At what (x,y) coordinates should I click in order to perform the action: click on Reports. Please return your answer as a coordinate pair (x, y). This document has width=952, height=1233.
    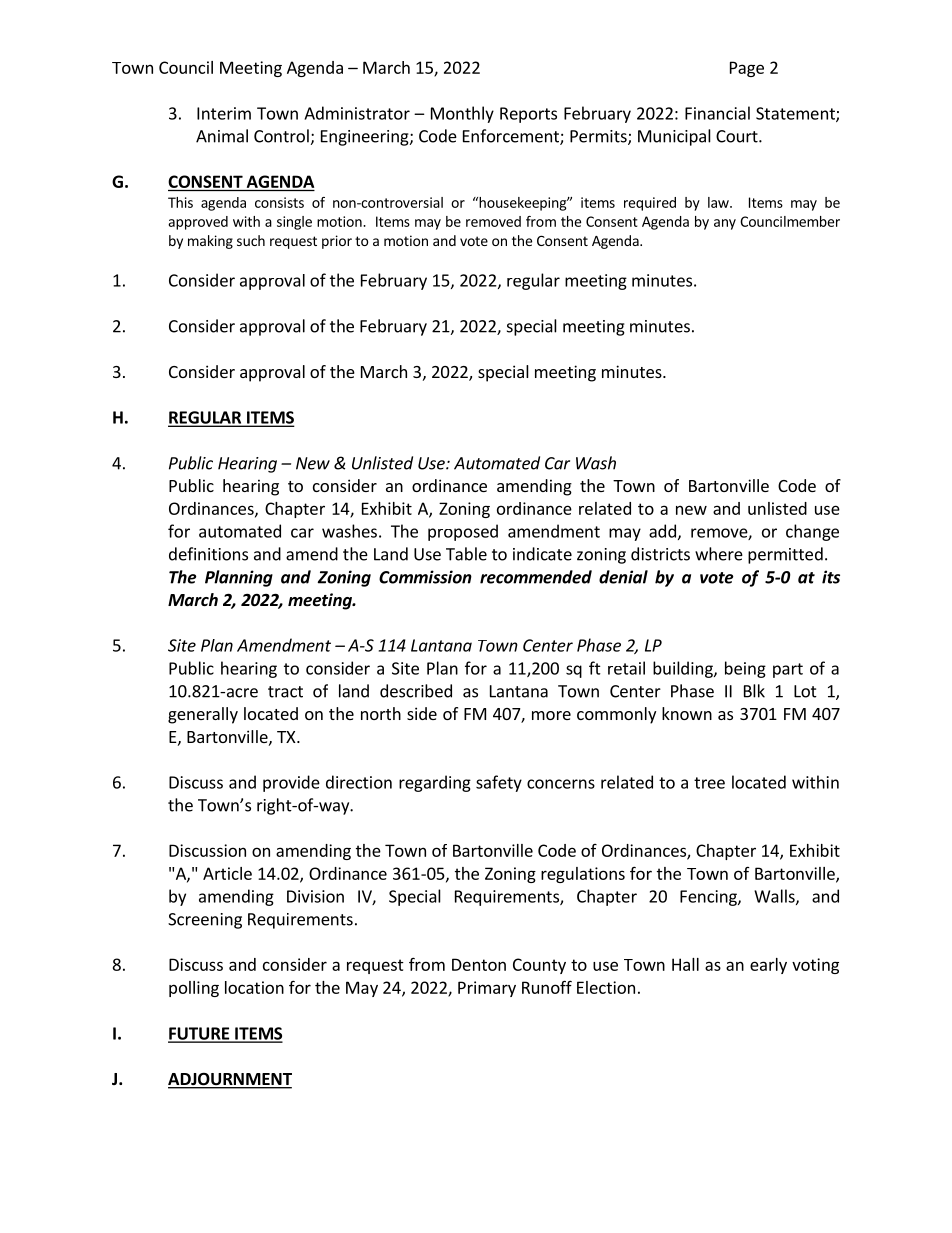
    Looking at the image, I should click on (528, 115).
